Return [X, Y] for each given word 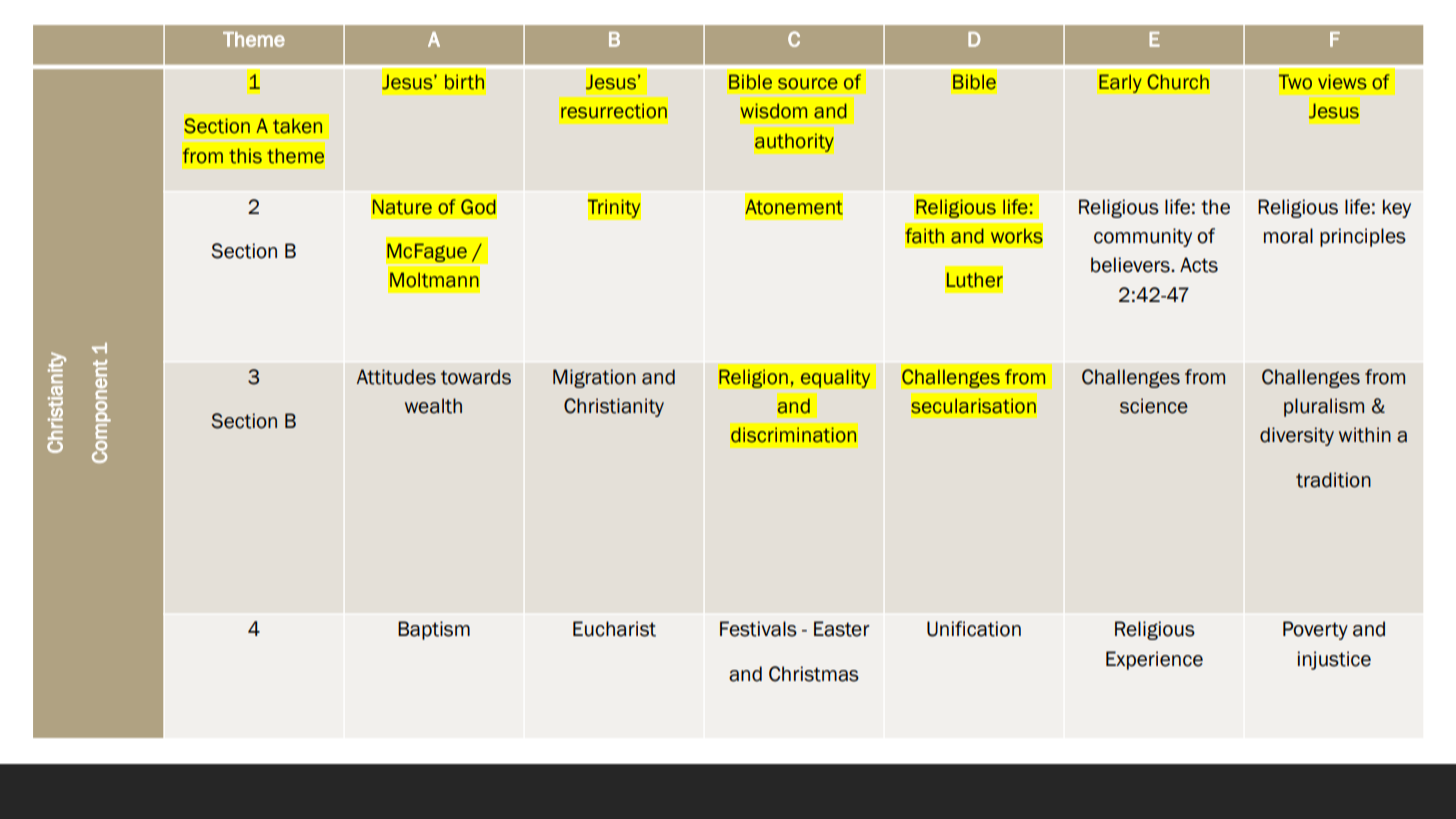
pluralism [1324, 407]
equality [836, 378]
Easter [842, 629]
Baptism [434, 630]
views [1342, 82]
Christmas [814, 674]
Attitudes [396, 377]
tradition [1333, 480]
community [1143, 237]
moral [1288, 236]
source [808, 84]
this [245, 156]
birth [464, 82]
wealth [433, 406]
